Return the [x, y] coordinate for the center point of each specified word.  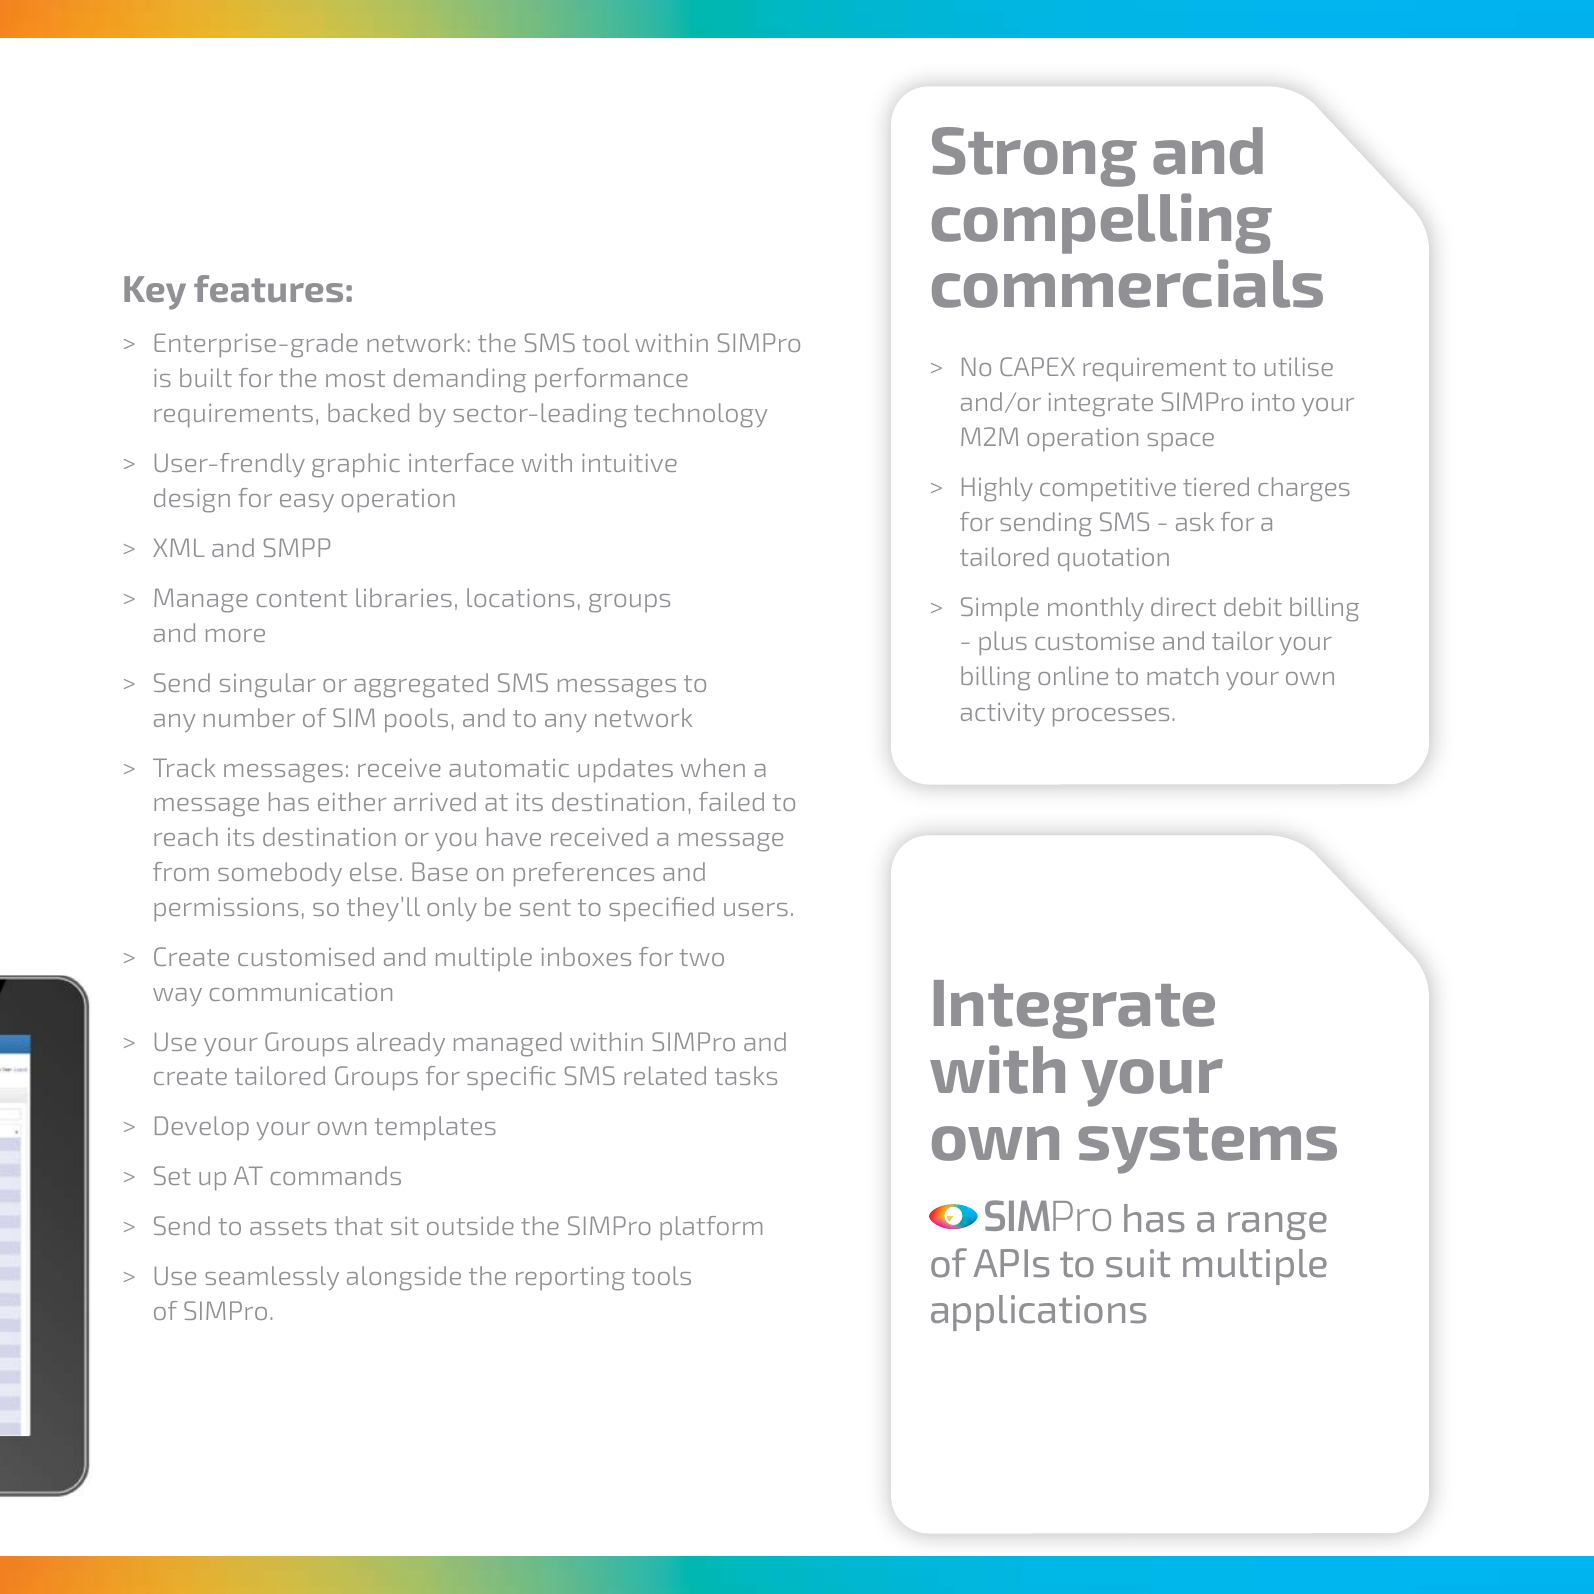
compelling [1102, 223]
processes [1111, 717]
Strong [1034, 157]
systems [1207, 1146]
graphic [356, 465]
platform [711, 1228]
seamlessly [272, 1278]
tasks [746, 1075]
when [713, 767]
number [249, 717]
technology [700, 415]
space [1180, 442]
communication [301, 992]
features [268, 289]
